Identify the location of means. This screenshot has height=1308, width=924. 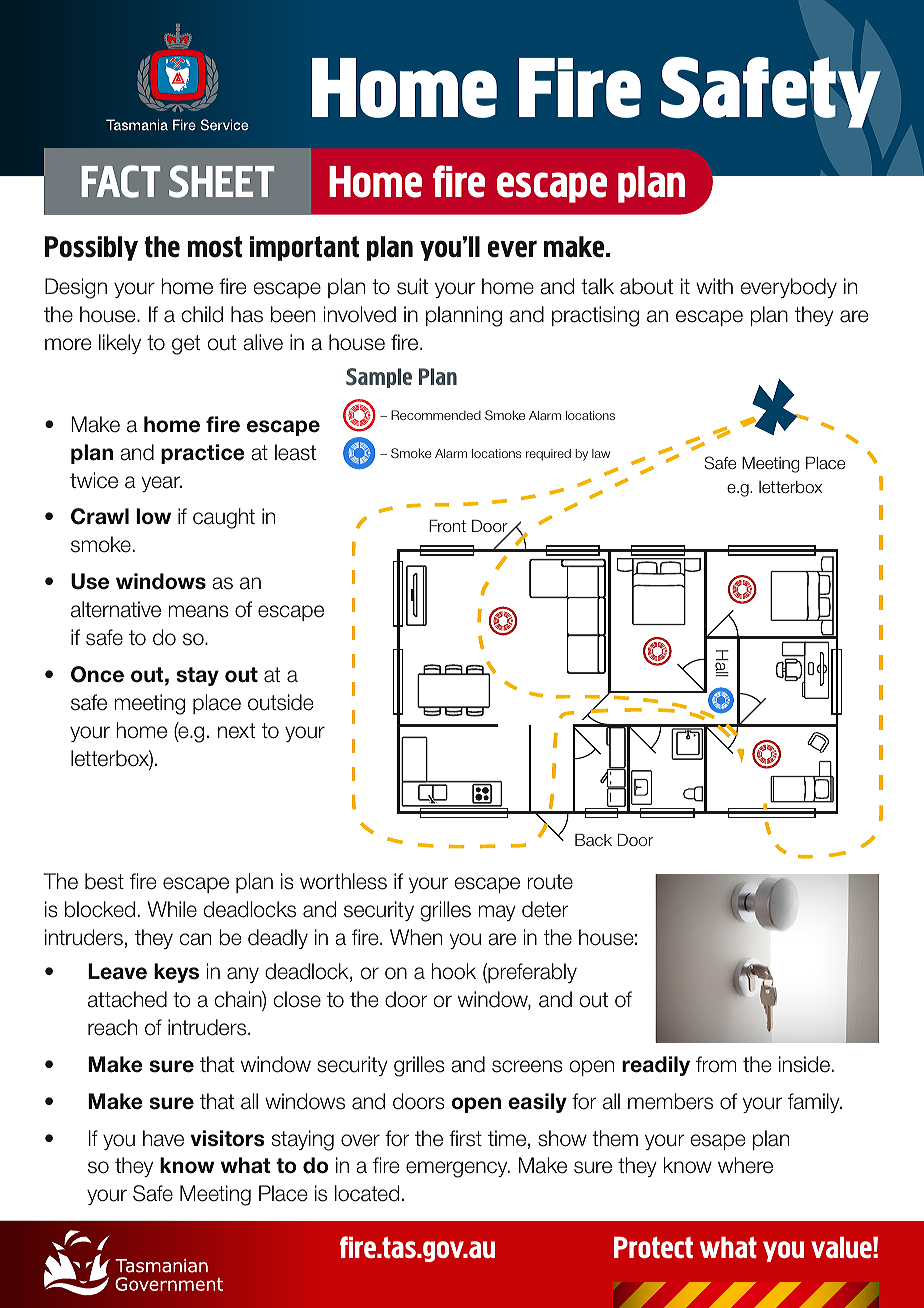
(198, 611).
